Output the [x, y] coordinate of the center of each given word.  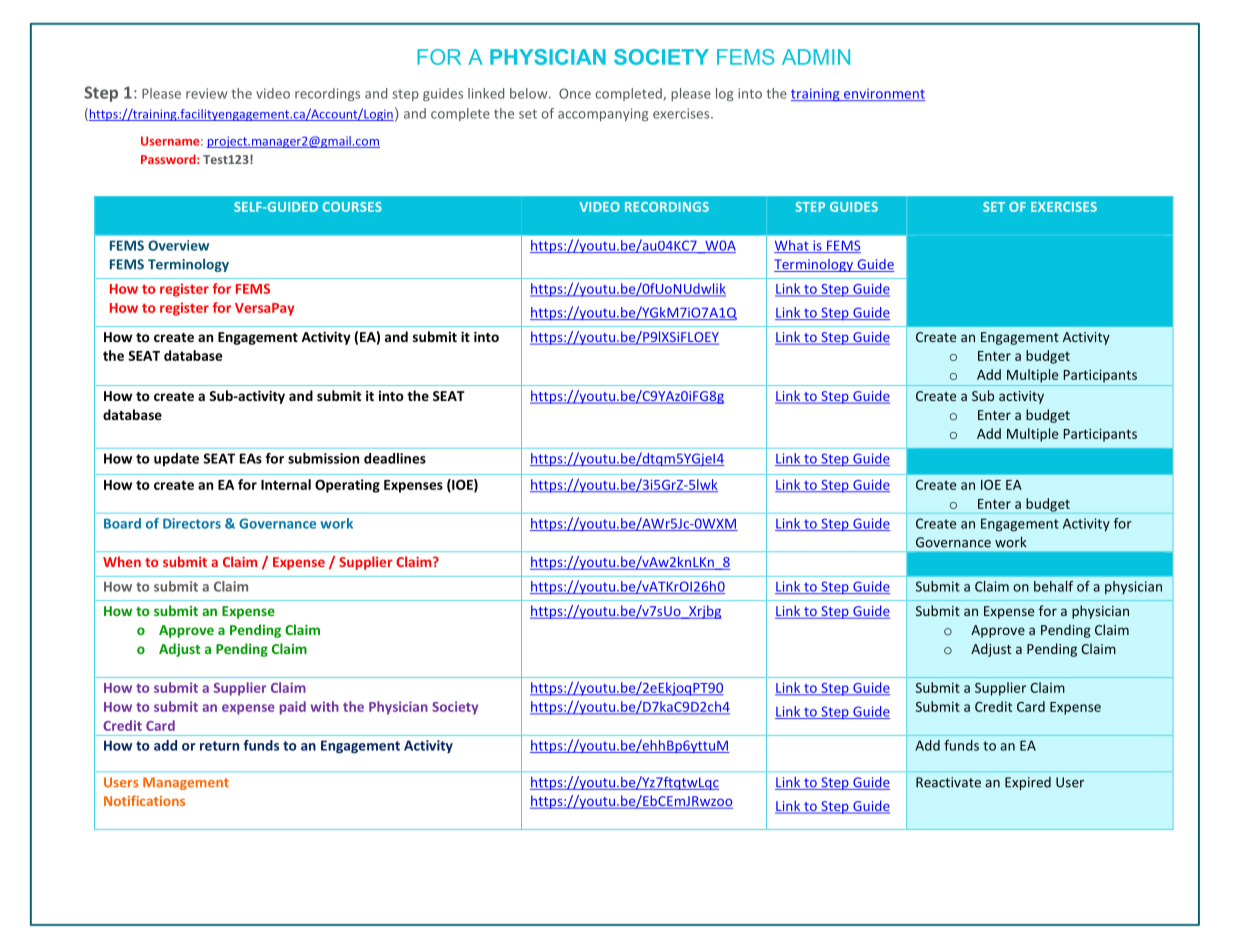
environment [883, 94]
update [176, 460]
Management [186, 783]
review [206, 93]
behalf [1053, 586]
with [325, 706]
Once [575, 93]
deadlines [395, 458]
